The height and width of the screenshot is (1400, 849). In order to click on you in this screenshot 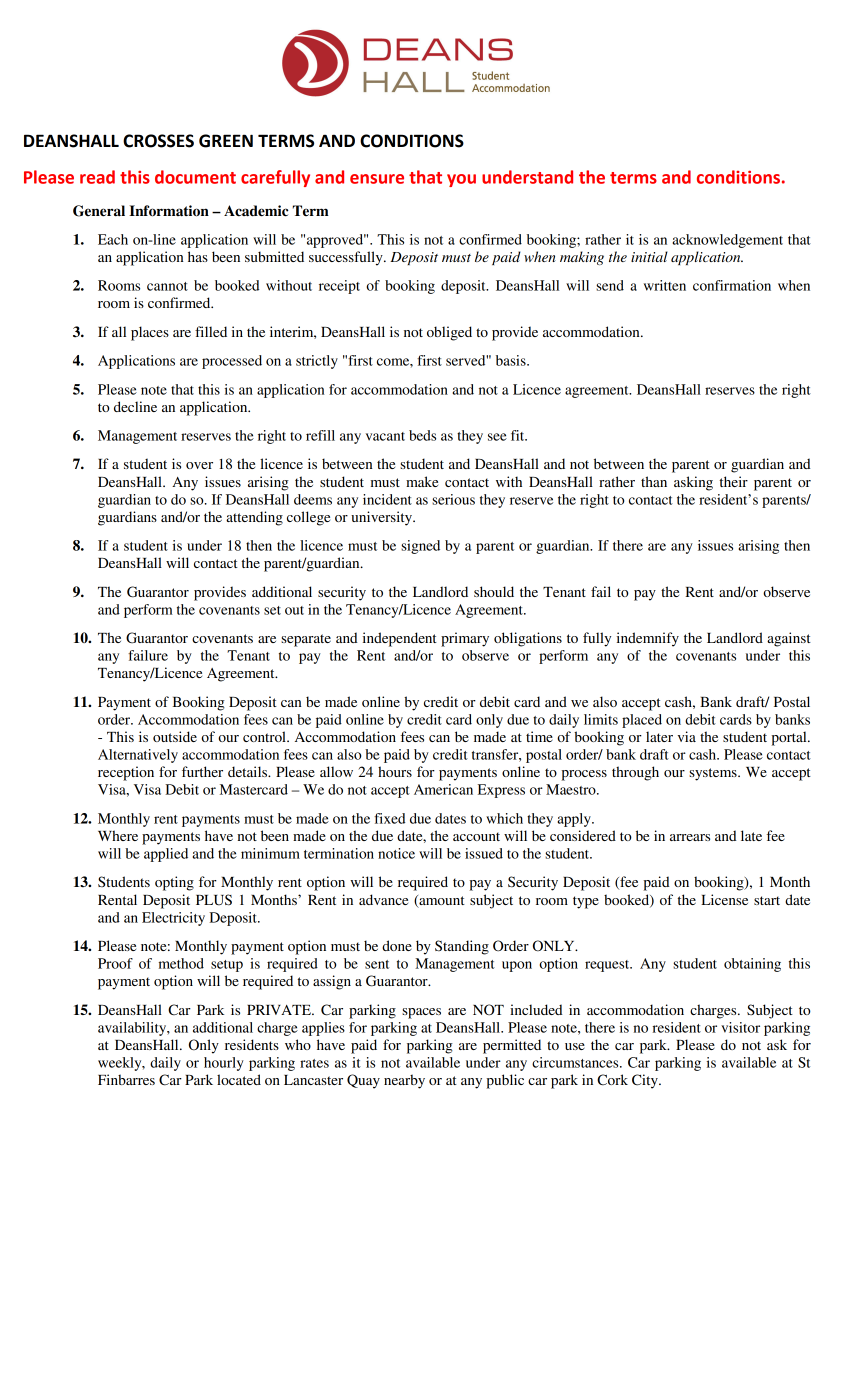, I will do `click(461, 180)`.
